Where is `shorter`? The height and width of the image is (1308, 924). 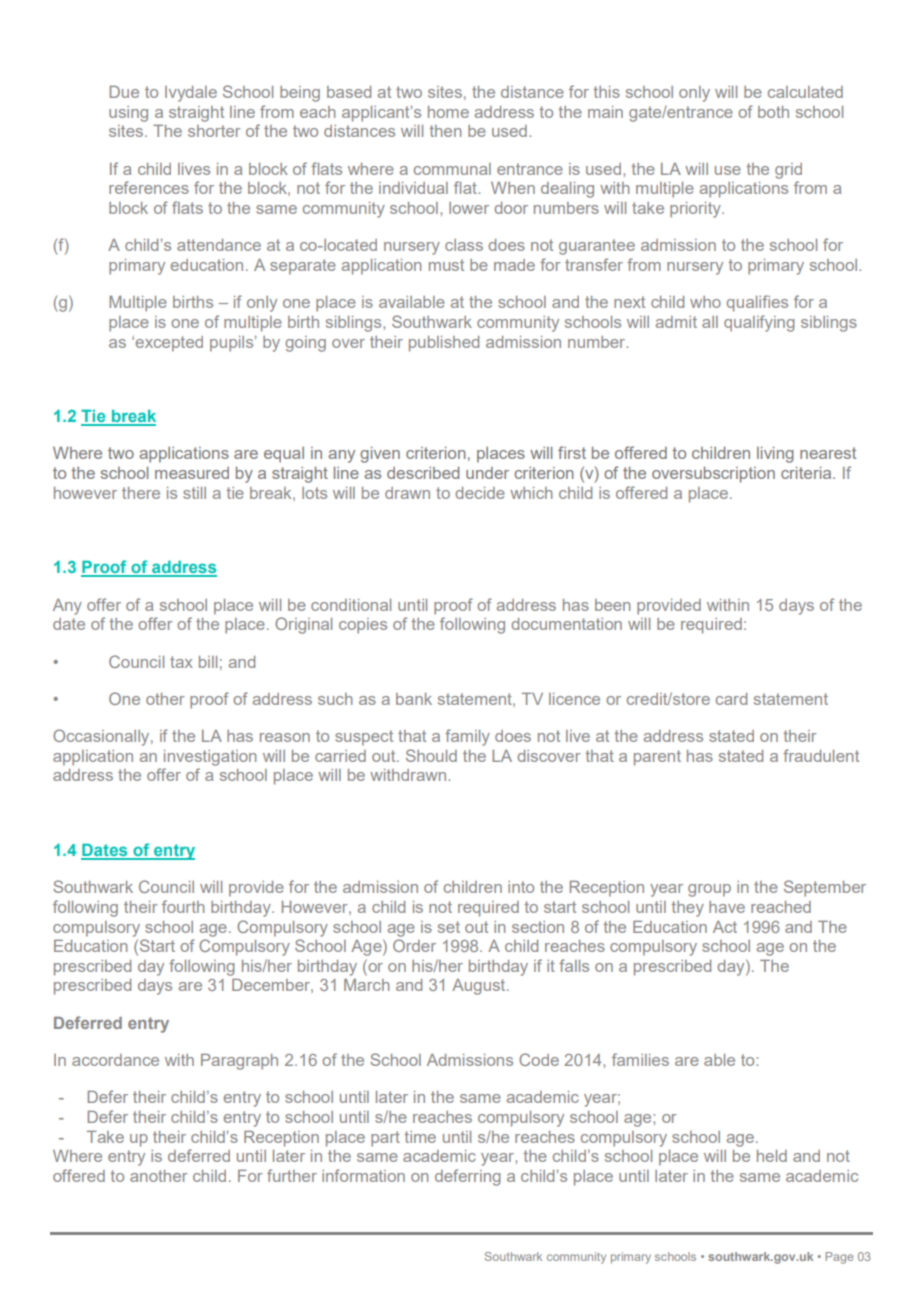
shorter is located at coordinates (214, 131).
